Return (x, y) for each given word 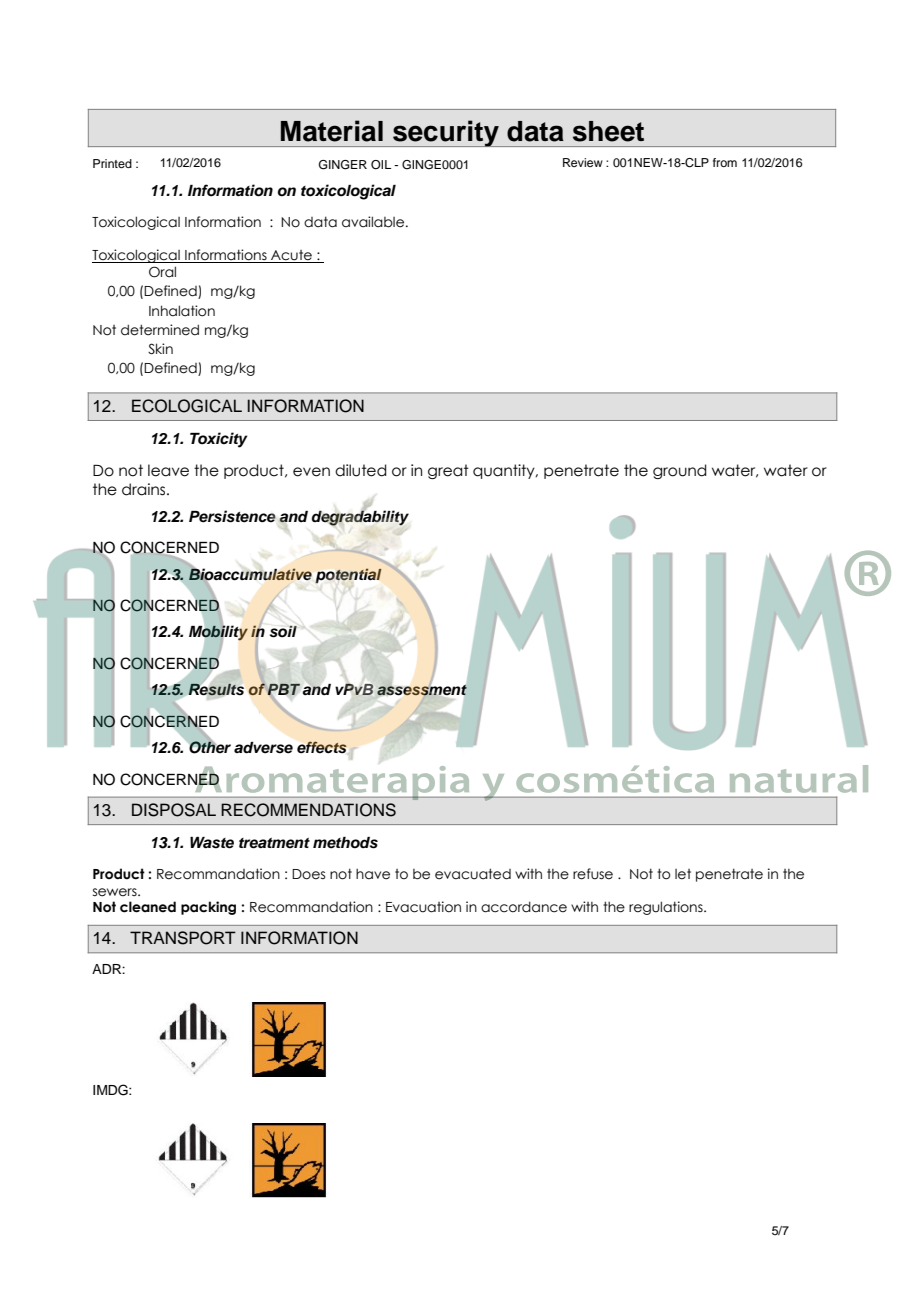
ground (680, 471)
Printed (112, 163)
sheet (608, 131)
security (446, 133)
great (448, 471)
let (683, 874)
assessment (422, 690)
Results (216, 689)
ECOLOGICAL (187, 406)
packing (208, 908)
